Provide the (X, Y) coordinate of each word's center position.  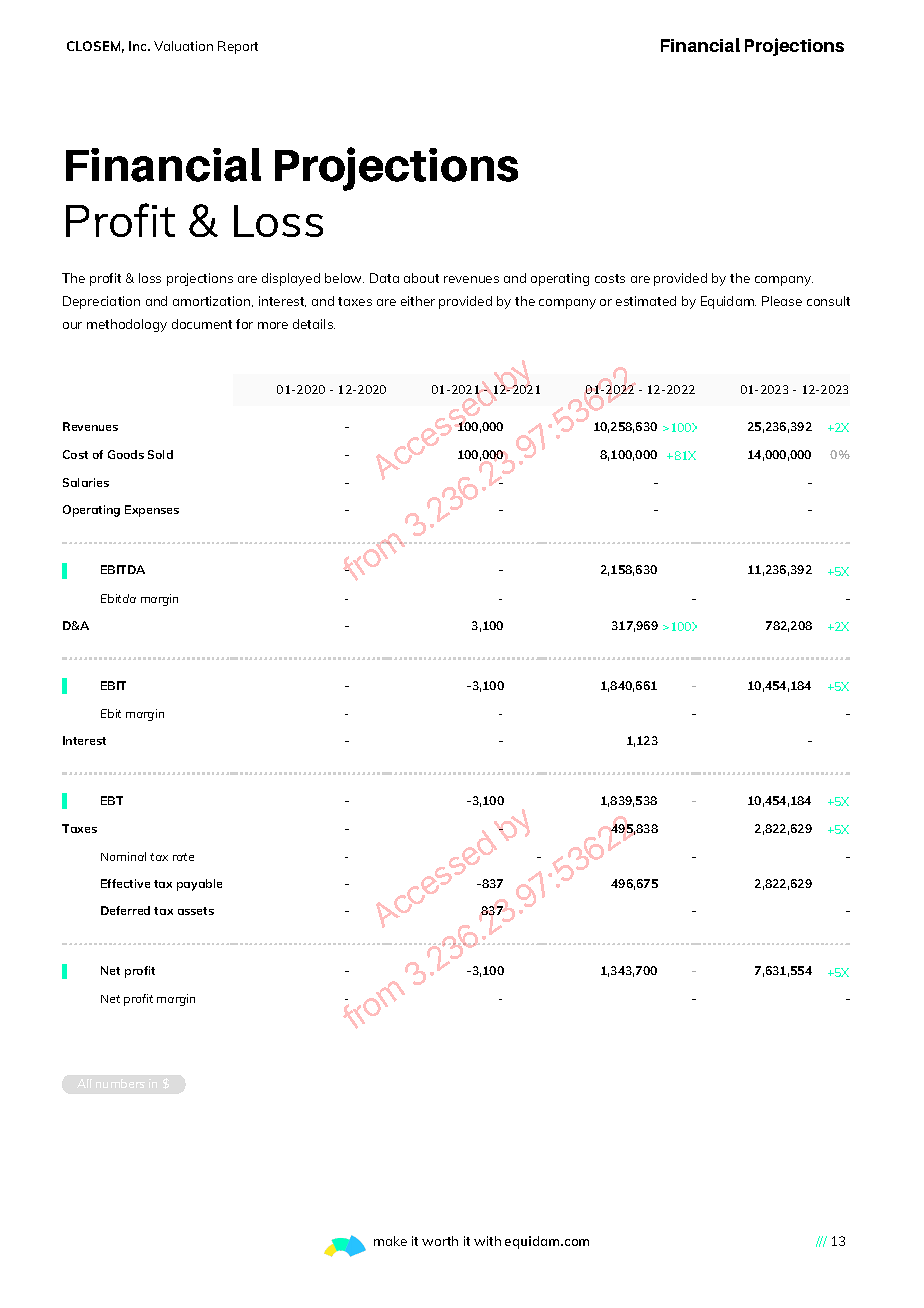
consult (828, 301)
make (390, 1241)
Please (782, 301)
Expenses (152, 511)
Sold (160, 454)
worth (440, 1241)
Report (238, 47)
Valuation (183, 46)
